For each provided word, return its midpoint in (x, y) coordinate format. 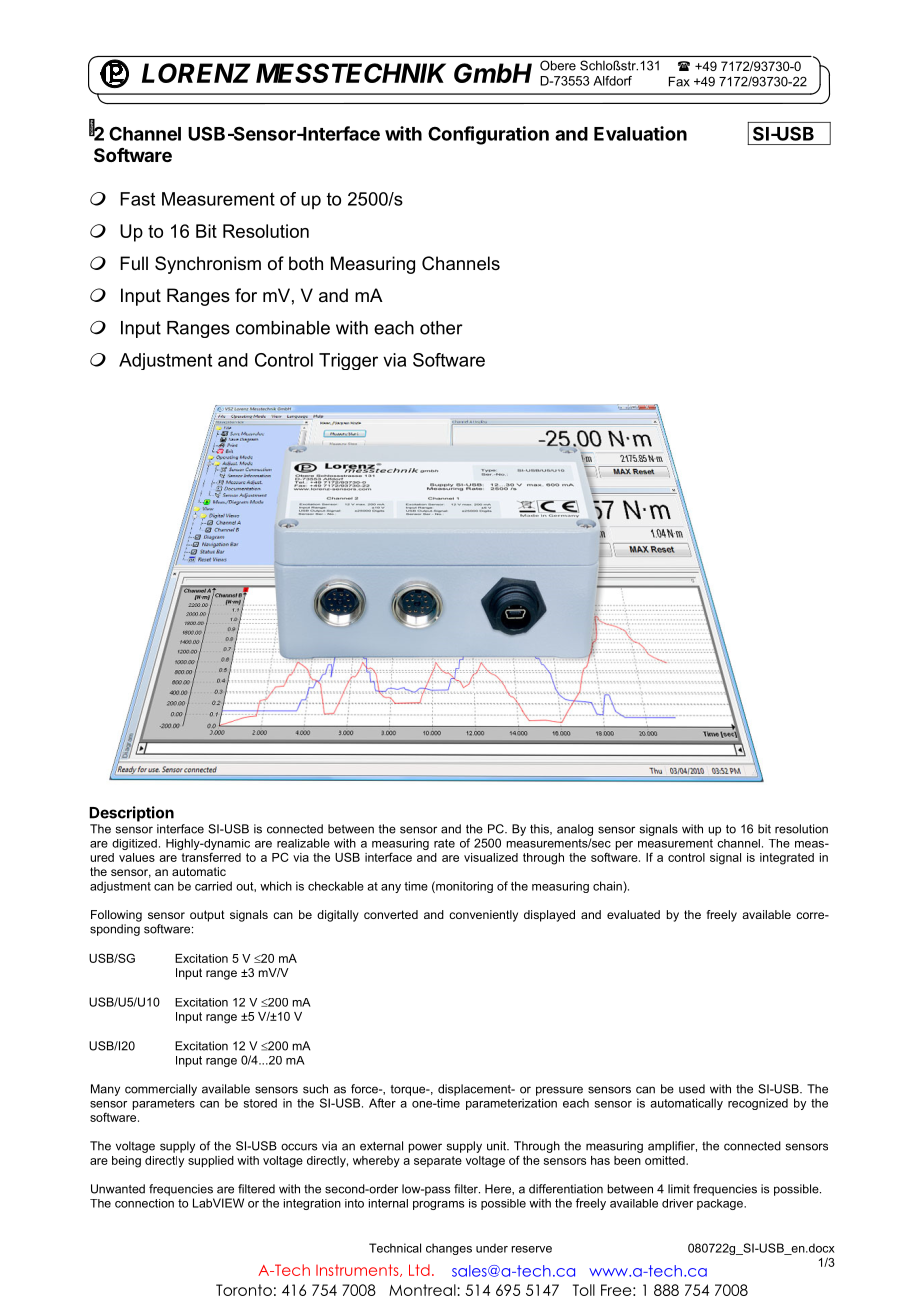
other (441, 328)
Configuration (488, 135)
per (624, 845)
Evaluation (640, 133)
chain (607, 886)
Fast (137, 199)
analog (575, 830)
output (207, 916)
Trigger (348, 361)
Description (131, 814)
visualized (491, 857)
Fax (679, 81)
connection (144, 1203)
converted (391, 914)
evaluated (633, 914)
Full (134, 263)
